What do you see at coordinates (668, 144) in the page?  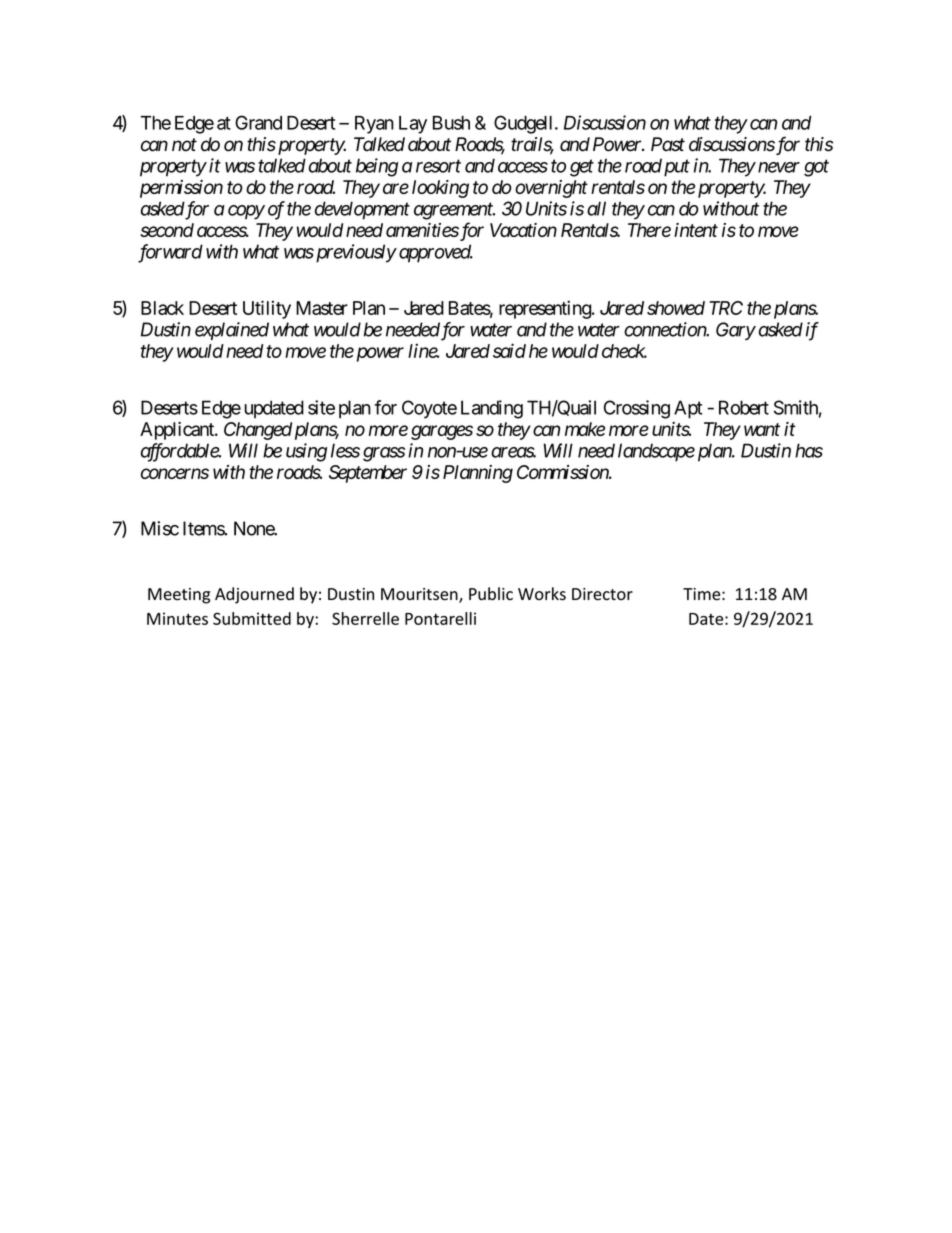 I see `Past` at bounding box center [668, 144].
